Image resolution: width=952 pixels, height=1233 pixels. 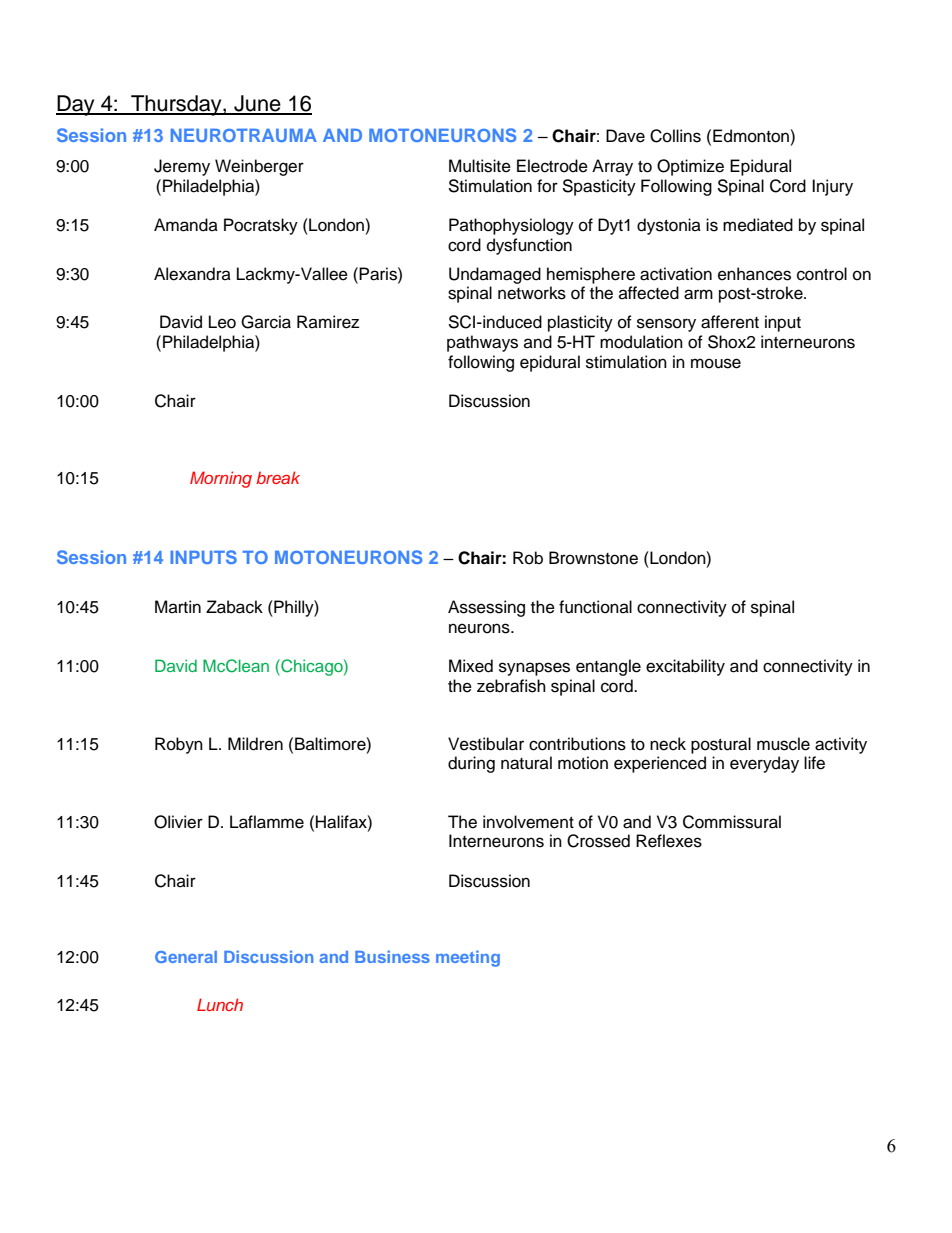 What do you see at coordinates (669, 841) in the document?
I see `Reflexes` at bounding box center [669, 841].
